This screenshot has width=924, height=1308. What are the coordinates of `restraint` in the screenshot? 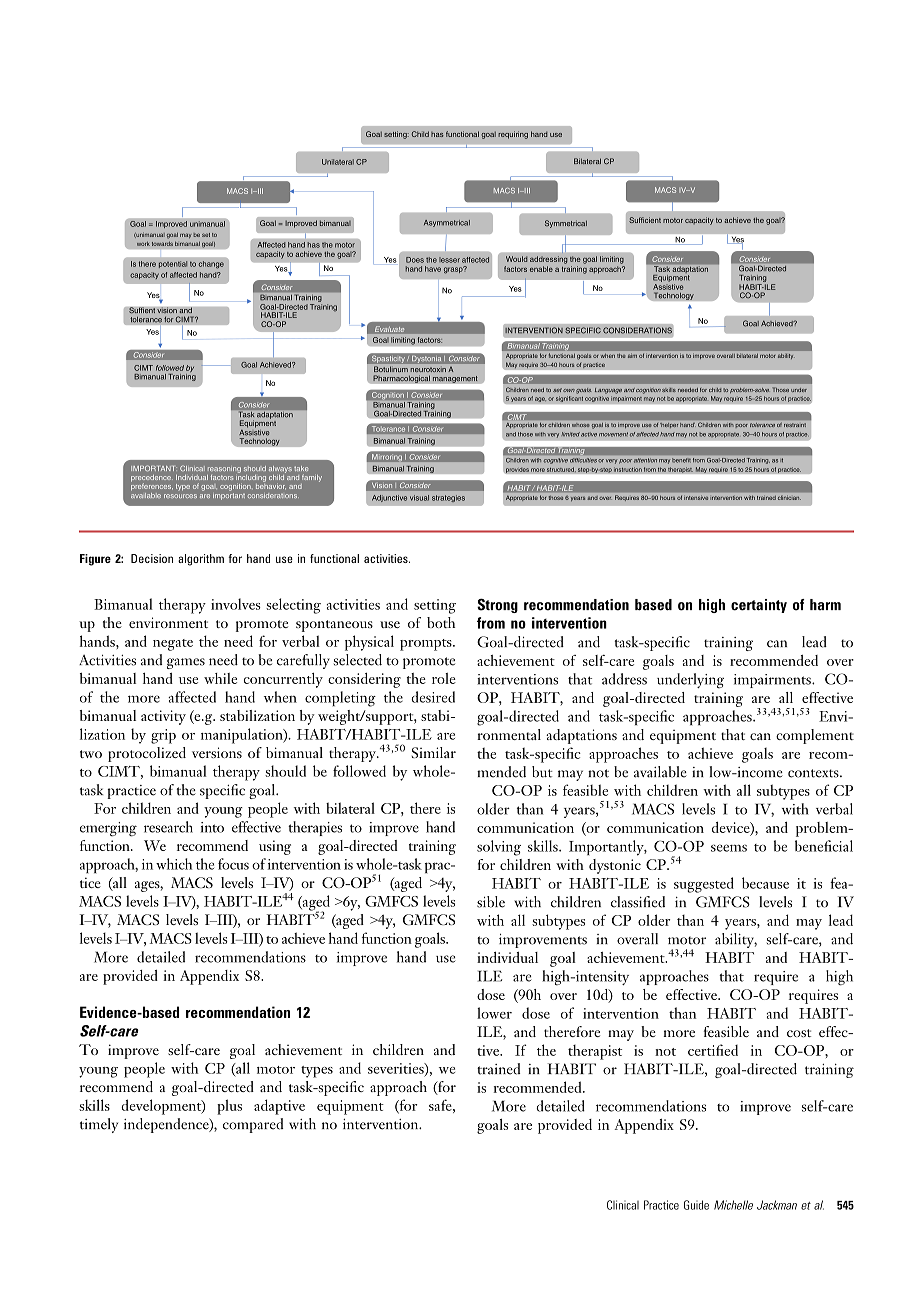 It's located at (795, 425).
